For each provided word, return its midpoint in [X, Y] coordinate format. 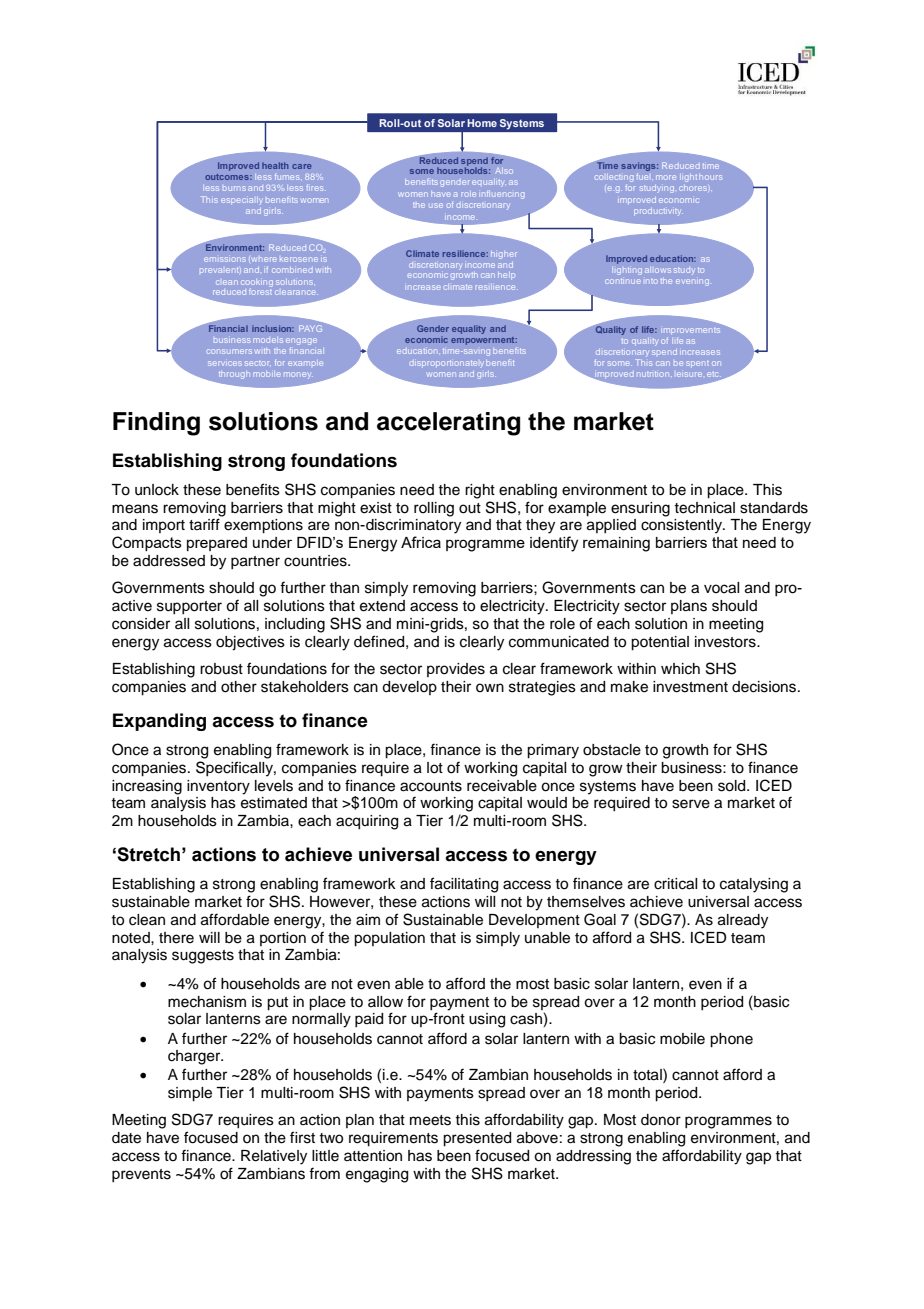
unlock [157, 490]
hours [710, 177]
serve [691, 804]
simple [190, 1094]
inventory [218, 787]
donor [661, 1120]
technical [704, 508]
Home [482, 123]
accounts [431, 786]
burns [234, 188]
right [480, 491]
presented [477, 1139]
